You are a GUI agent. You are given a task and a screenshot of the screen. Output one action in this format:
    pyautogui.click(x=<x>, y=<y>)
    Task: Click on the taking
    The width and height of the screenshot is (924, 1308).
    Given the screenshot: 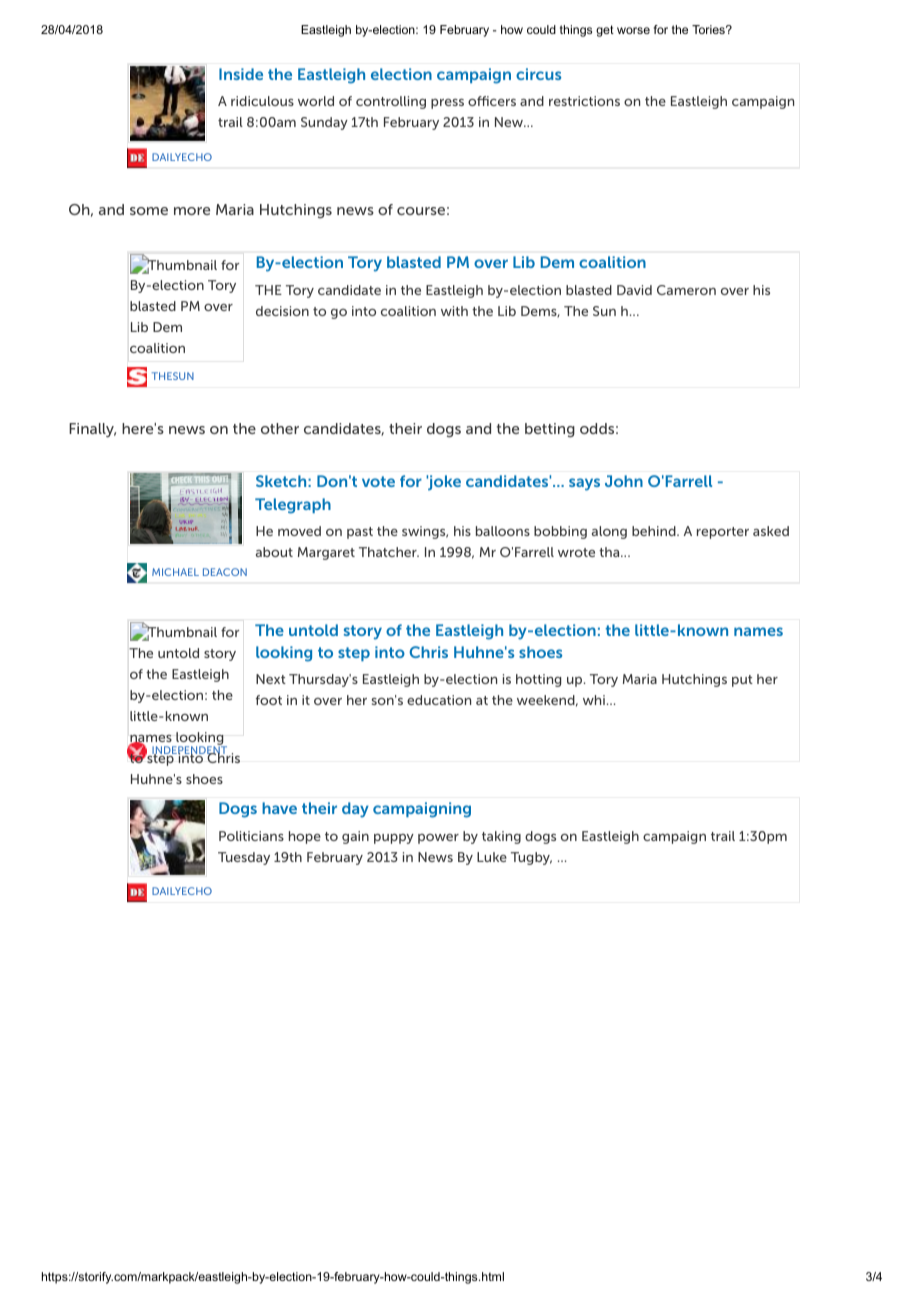 What is the action you would take?
    pyautogui.click(x=501, y=837)
